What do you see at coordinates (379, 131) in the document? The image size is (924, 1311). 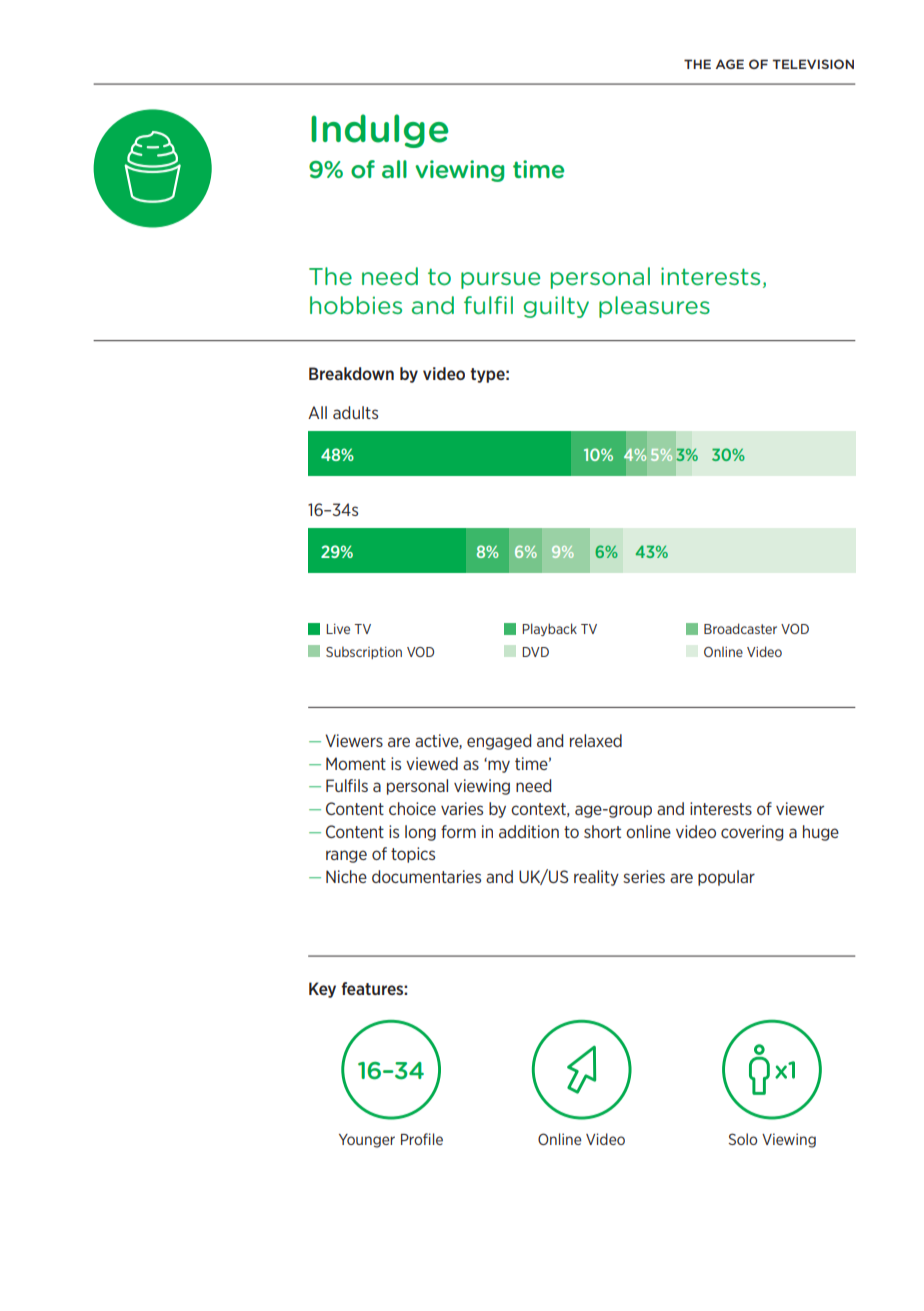 I see `Indulge` at bounding box center [379, 131].
